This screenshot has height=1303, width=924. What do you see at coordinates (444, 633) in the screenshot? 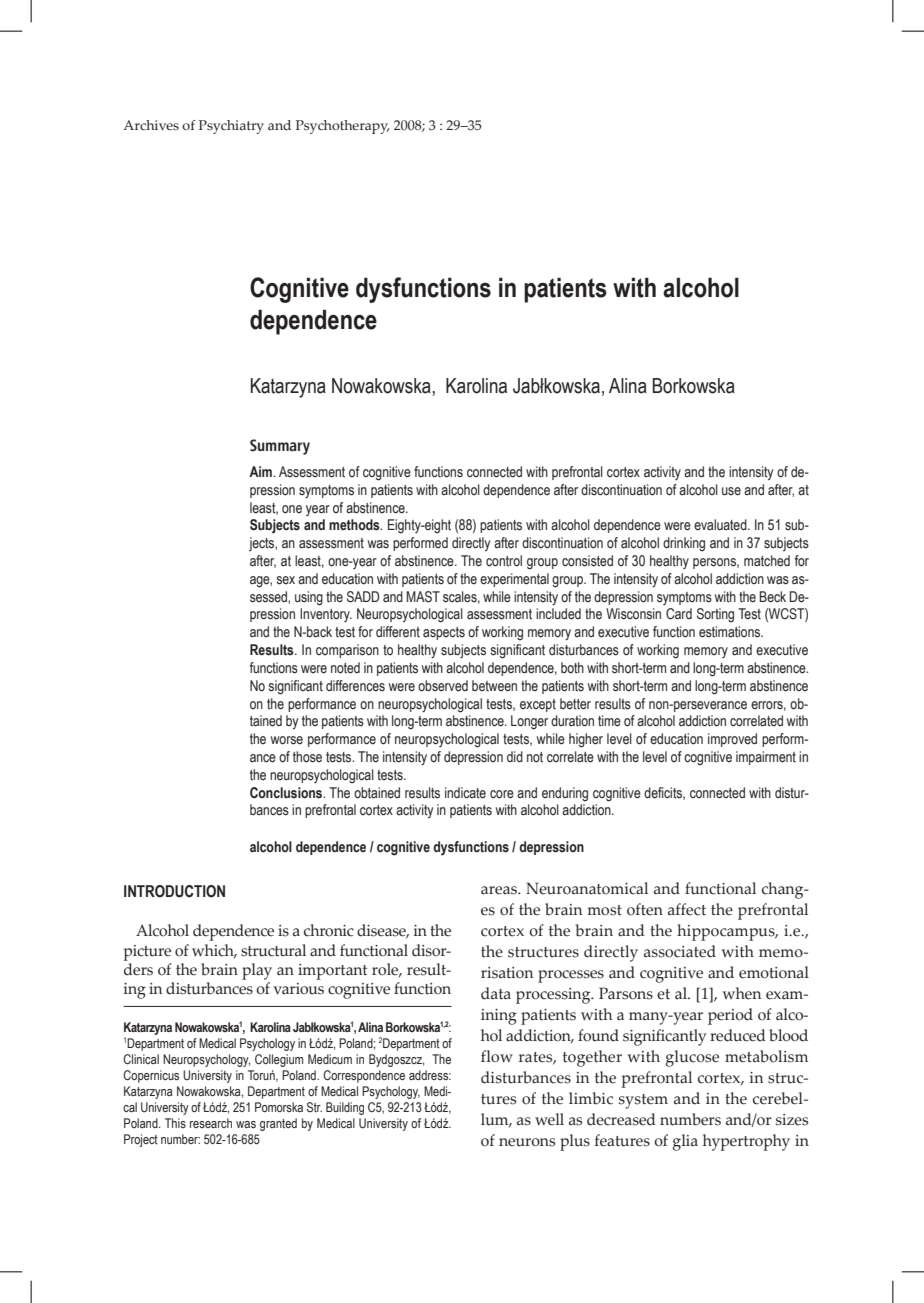
I see `aspects` at bounding box center [444, 633].
